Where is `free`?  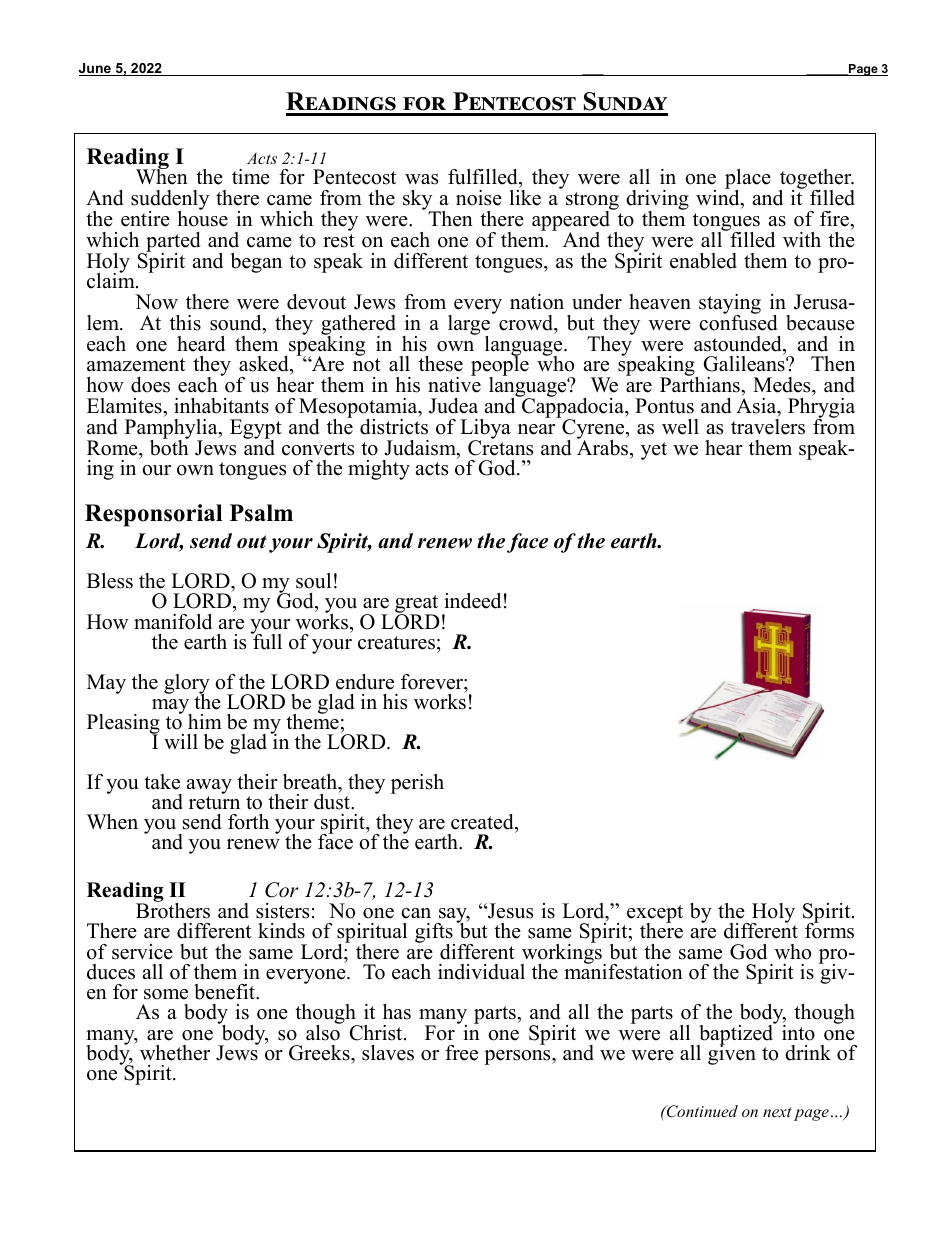 free is located at coordinates (461, 1053).
